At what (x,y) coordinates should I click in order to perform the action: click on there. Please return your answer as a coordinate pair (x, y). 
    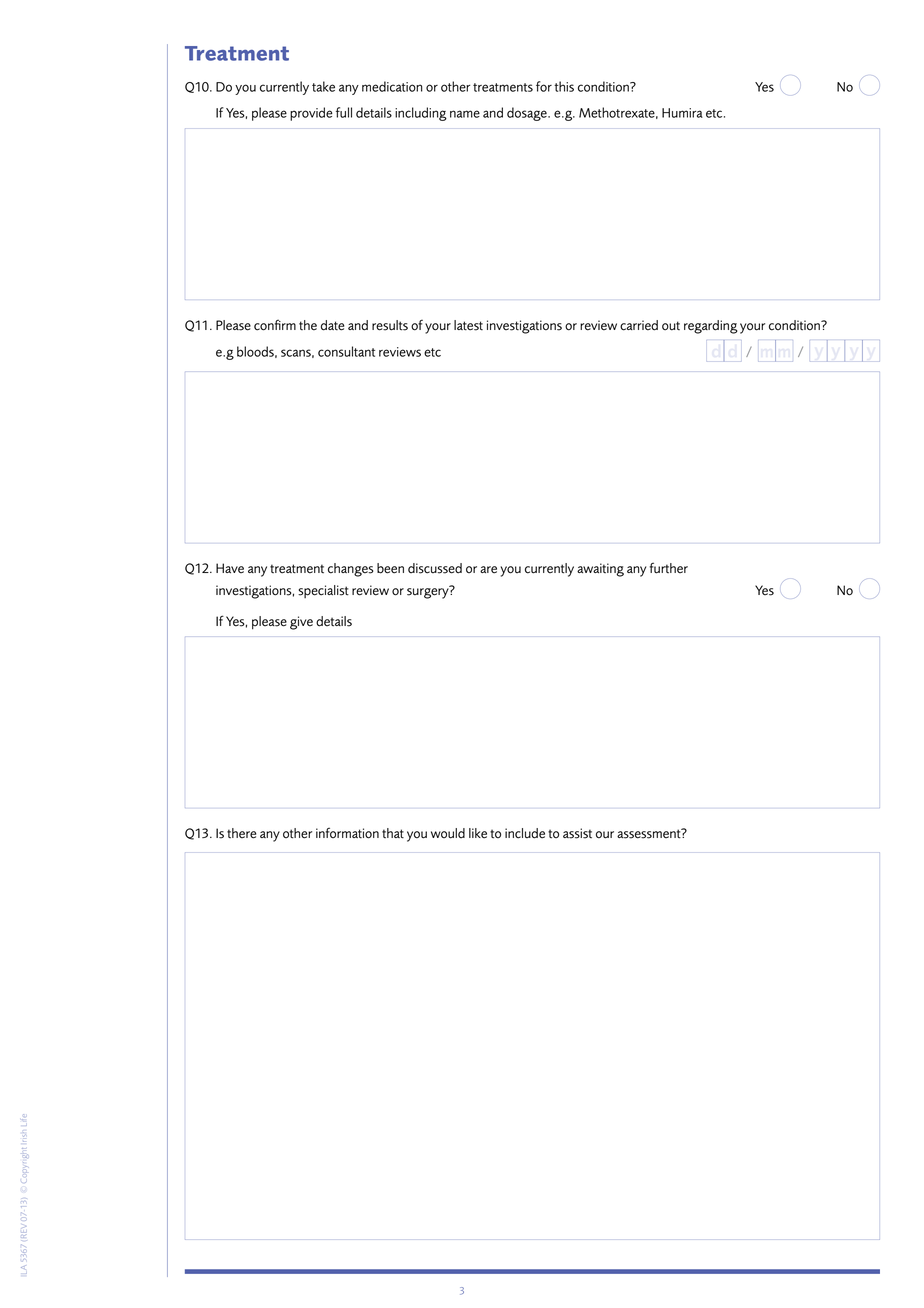
    Looking at the image, I should click on (241, 833).
